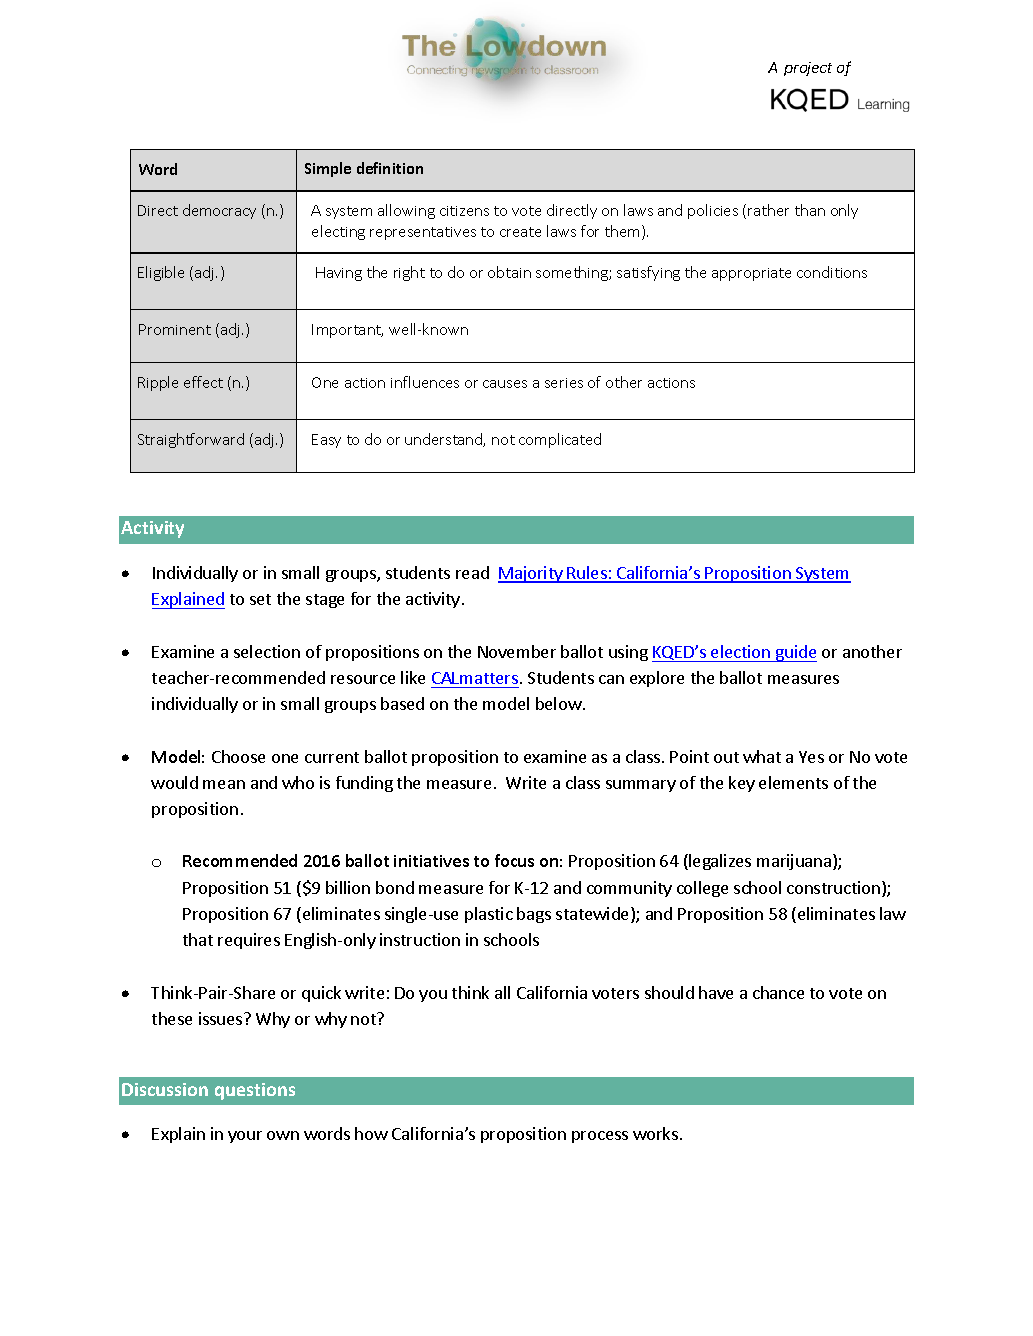  What do you see at coordinates (390, 168) in the image?
I see `definition` at bounding box center [390, 168].
